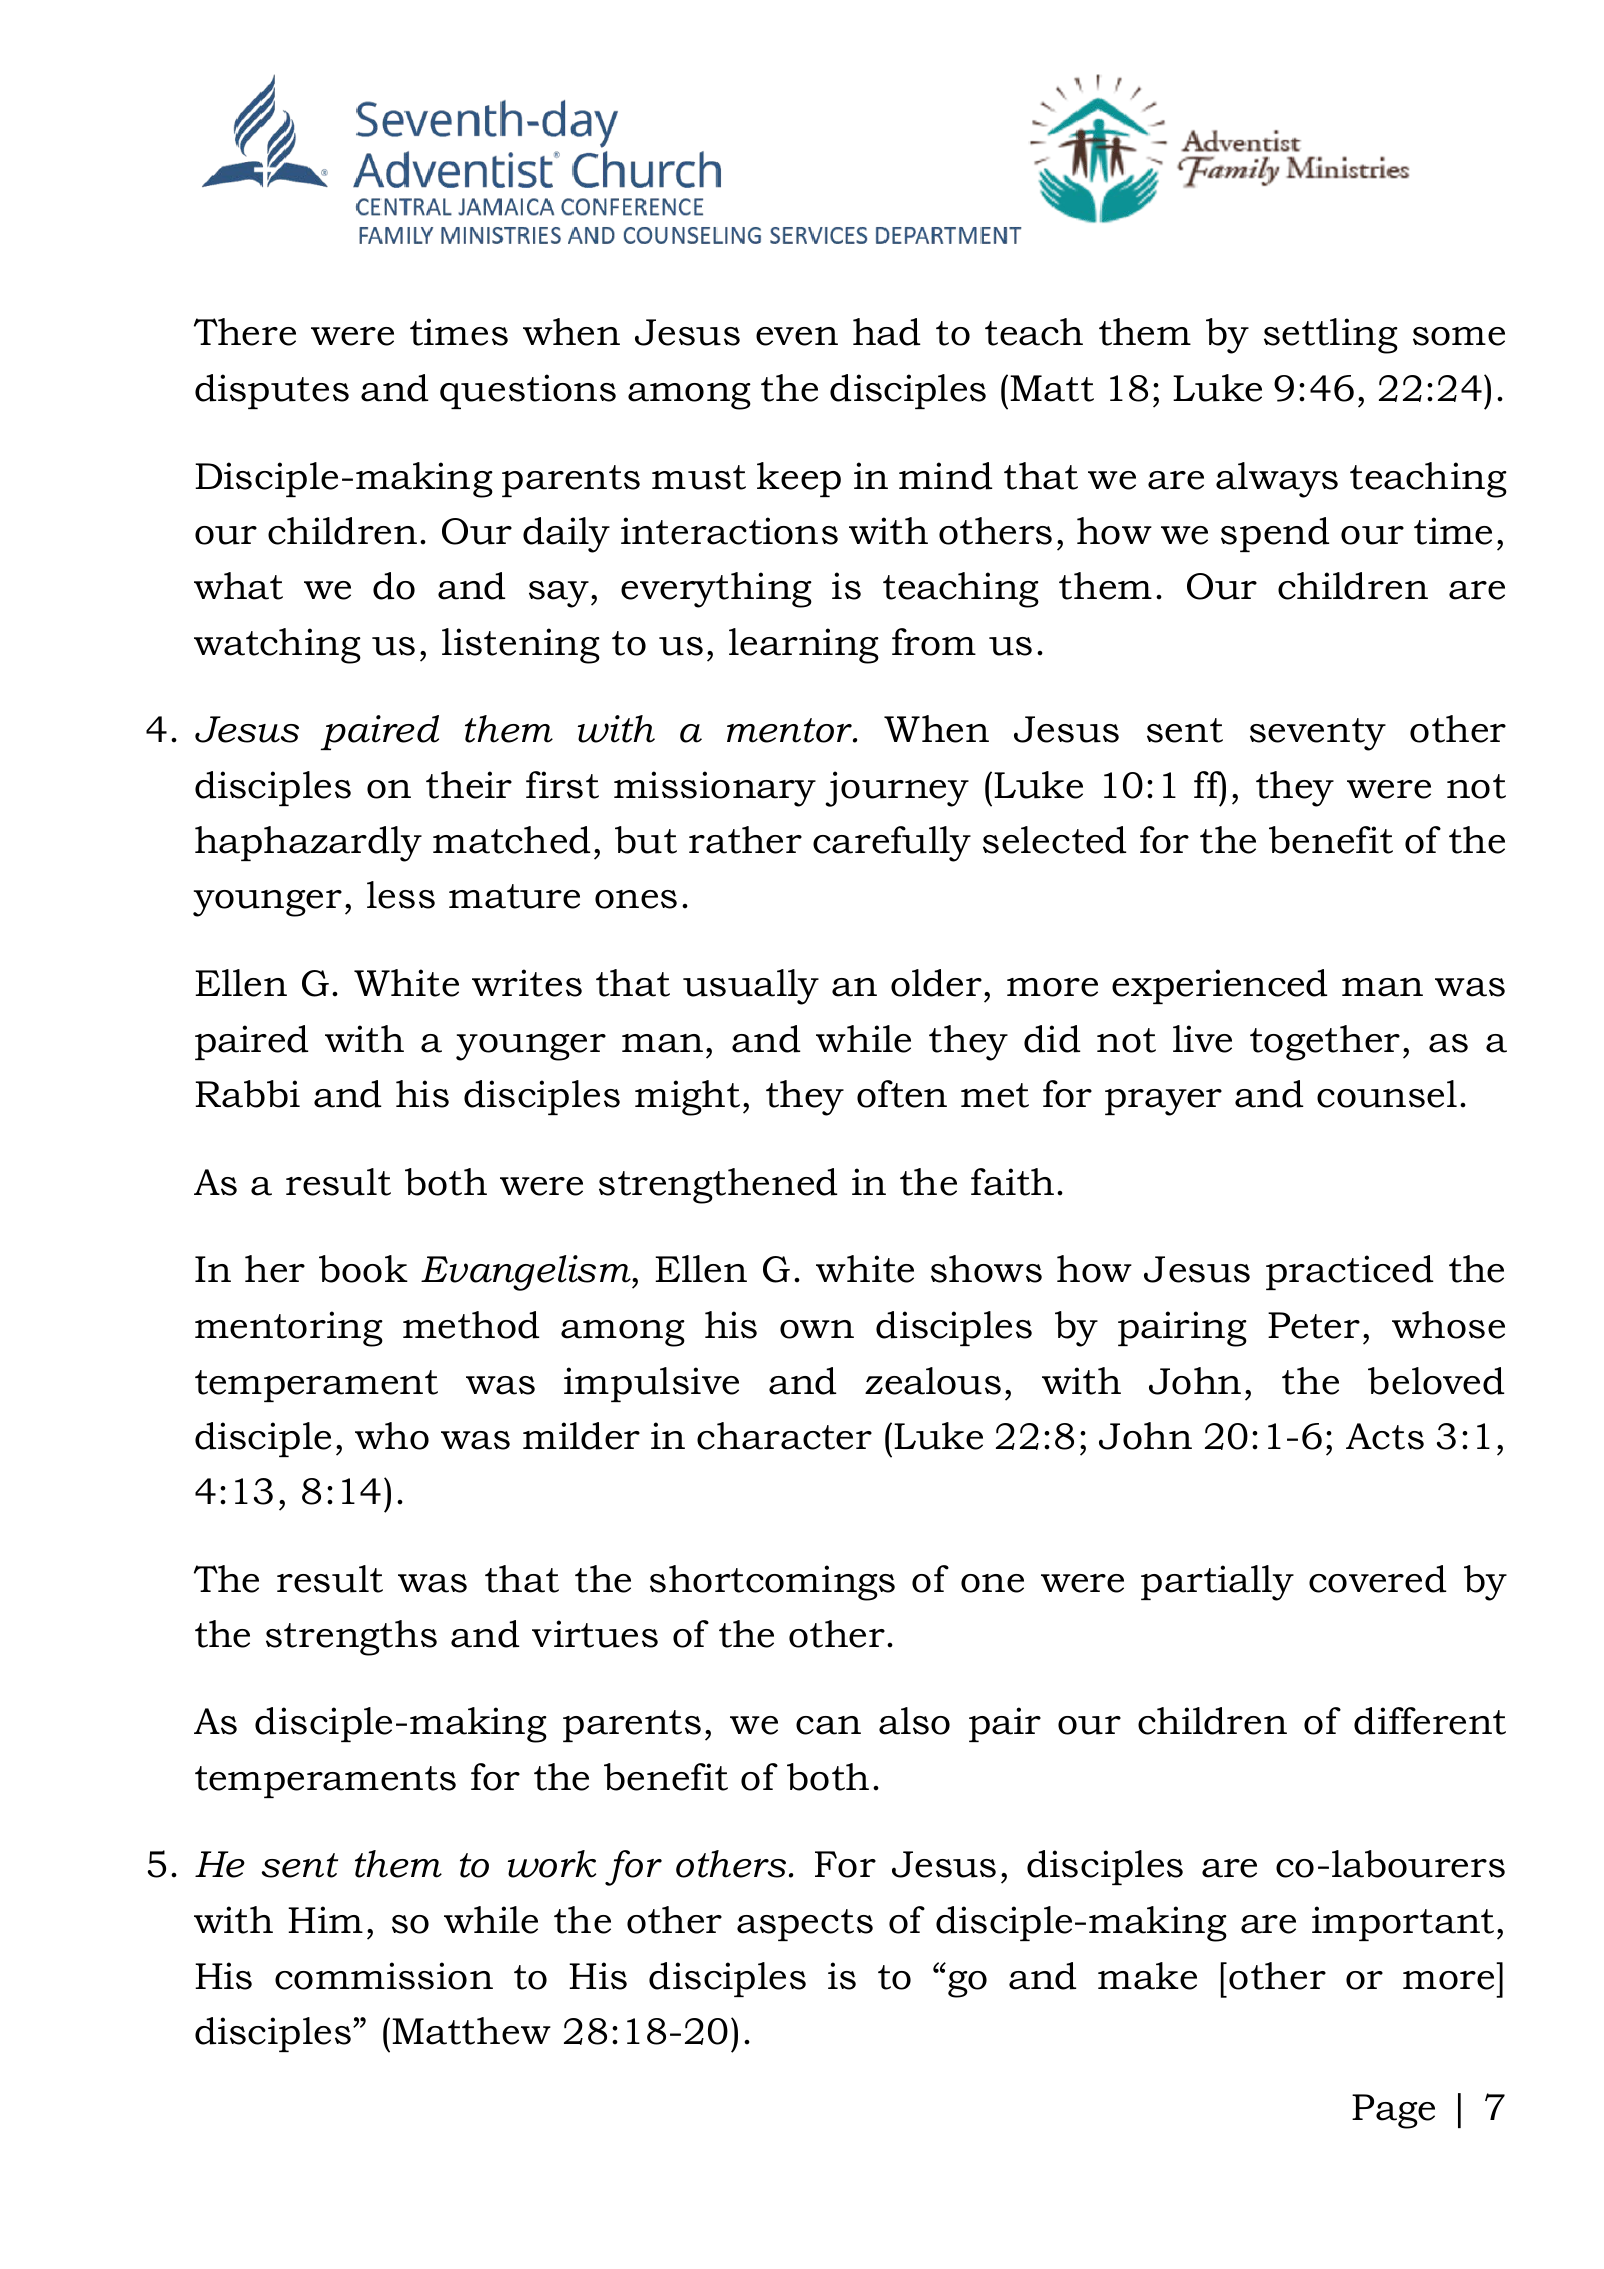 Image resolution: width=1604 pixels, height=2269 pixels. Describe the element at coordinates (1385, 1436) in the screenshot. I see `Acts` at that location.
